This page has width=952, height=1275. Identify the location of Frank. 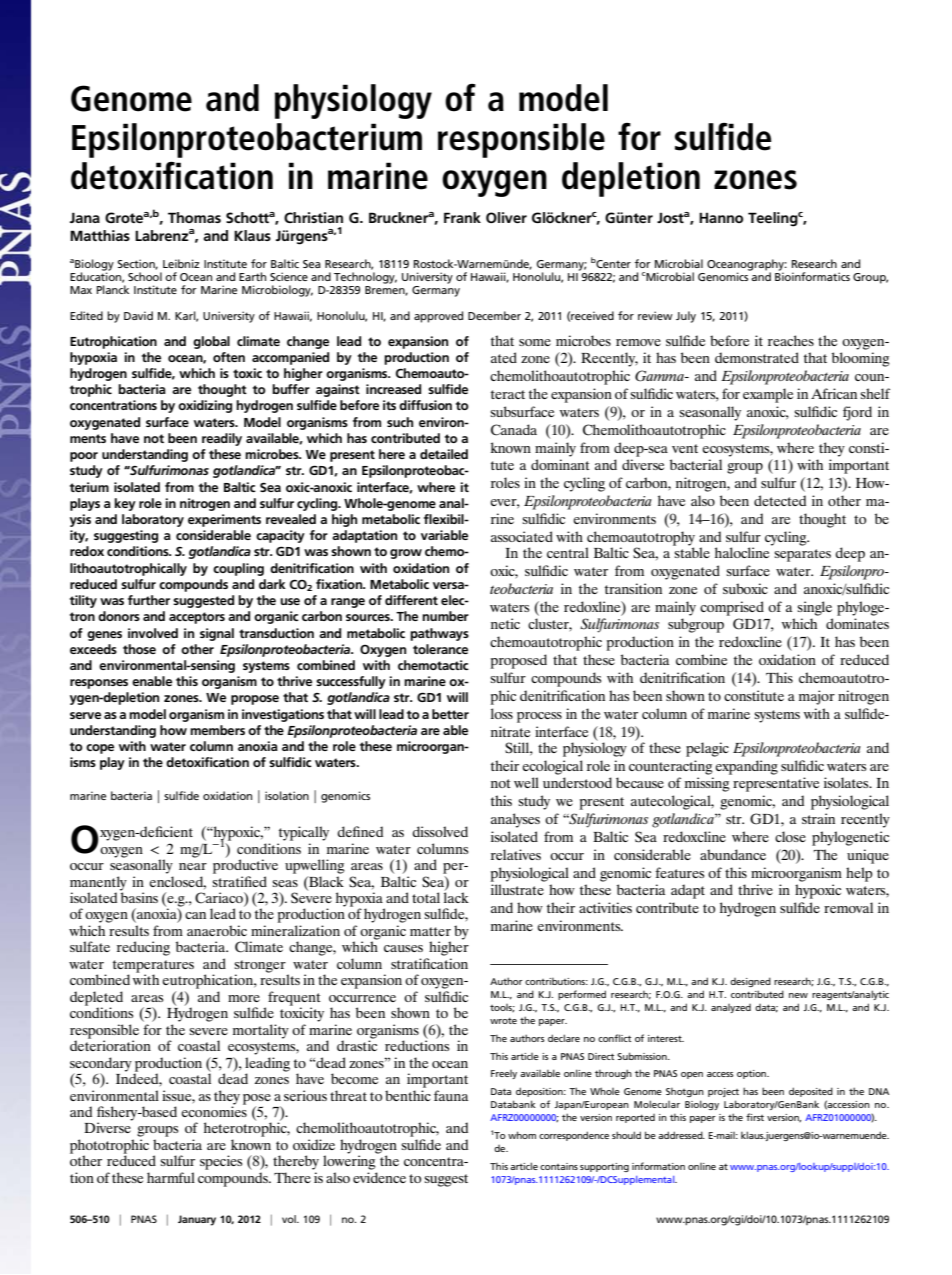
(462, 217).
